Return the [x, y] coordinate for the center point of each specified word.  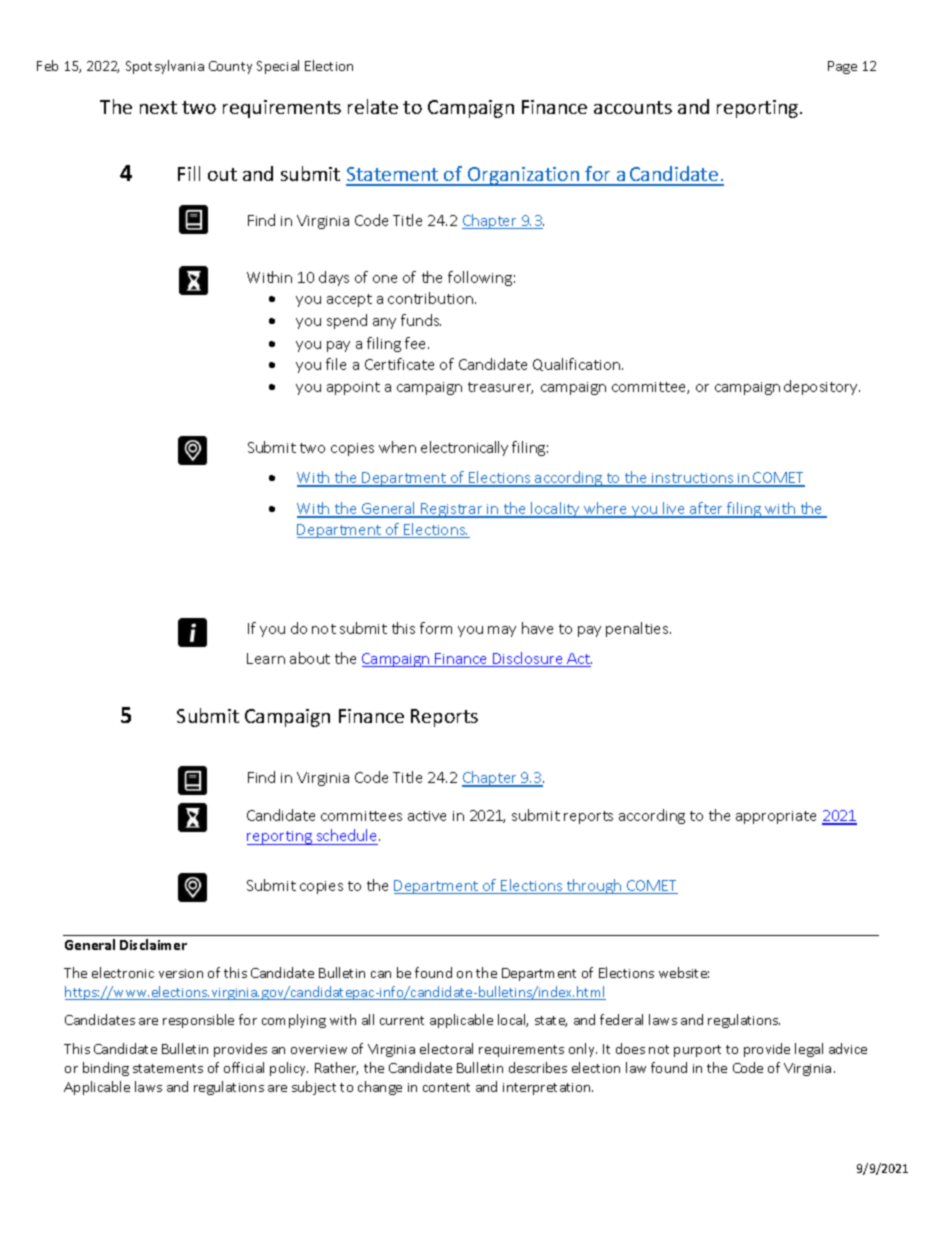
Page [842, 67]
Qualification [578, 364]
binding [106, 1069]
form [436, 628]
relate [373, 106]
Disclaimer [153, 944]
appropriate [776, 817]
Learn [266, 658]
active [427, 816]
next [158, 107]
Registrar [452, 510]
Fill [189, 173]
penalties [638, 629]
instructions [693, 479]
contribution [432, 298]
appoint [353, 388]
